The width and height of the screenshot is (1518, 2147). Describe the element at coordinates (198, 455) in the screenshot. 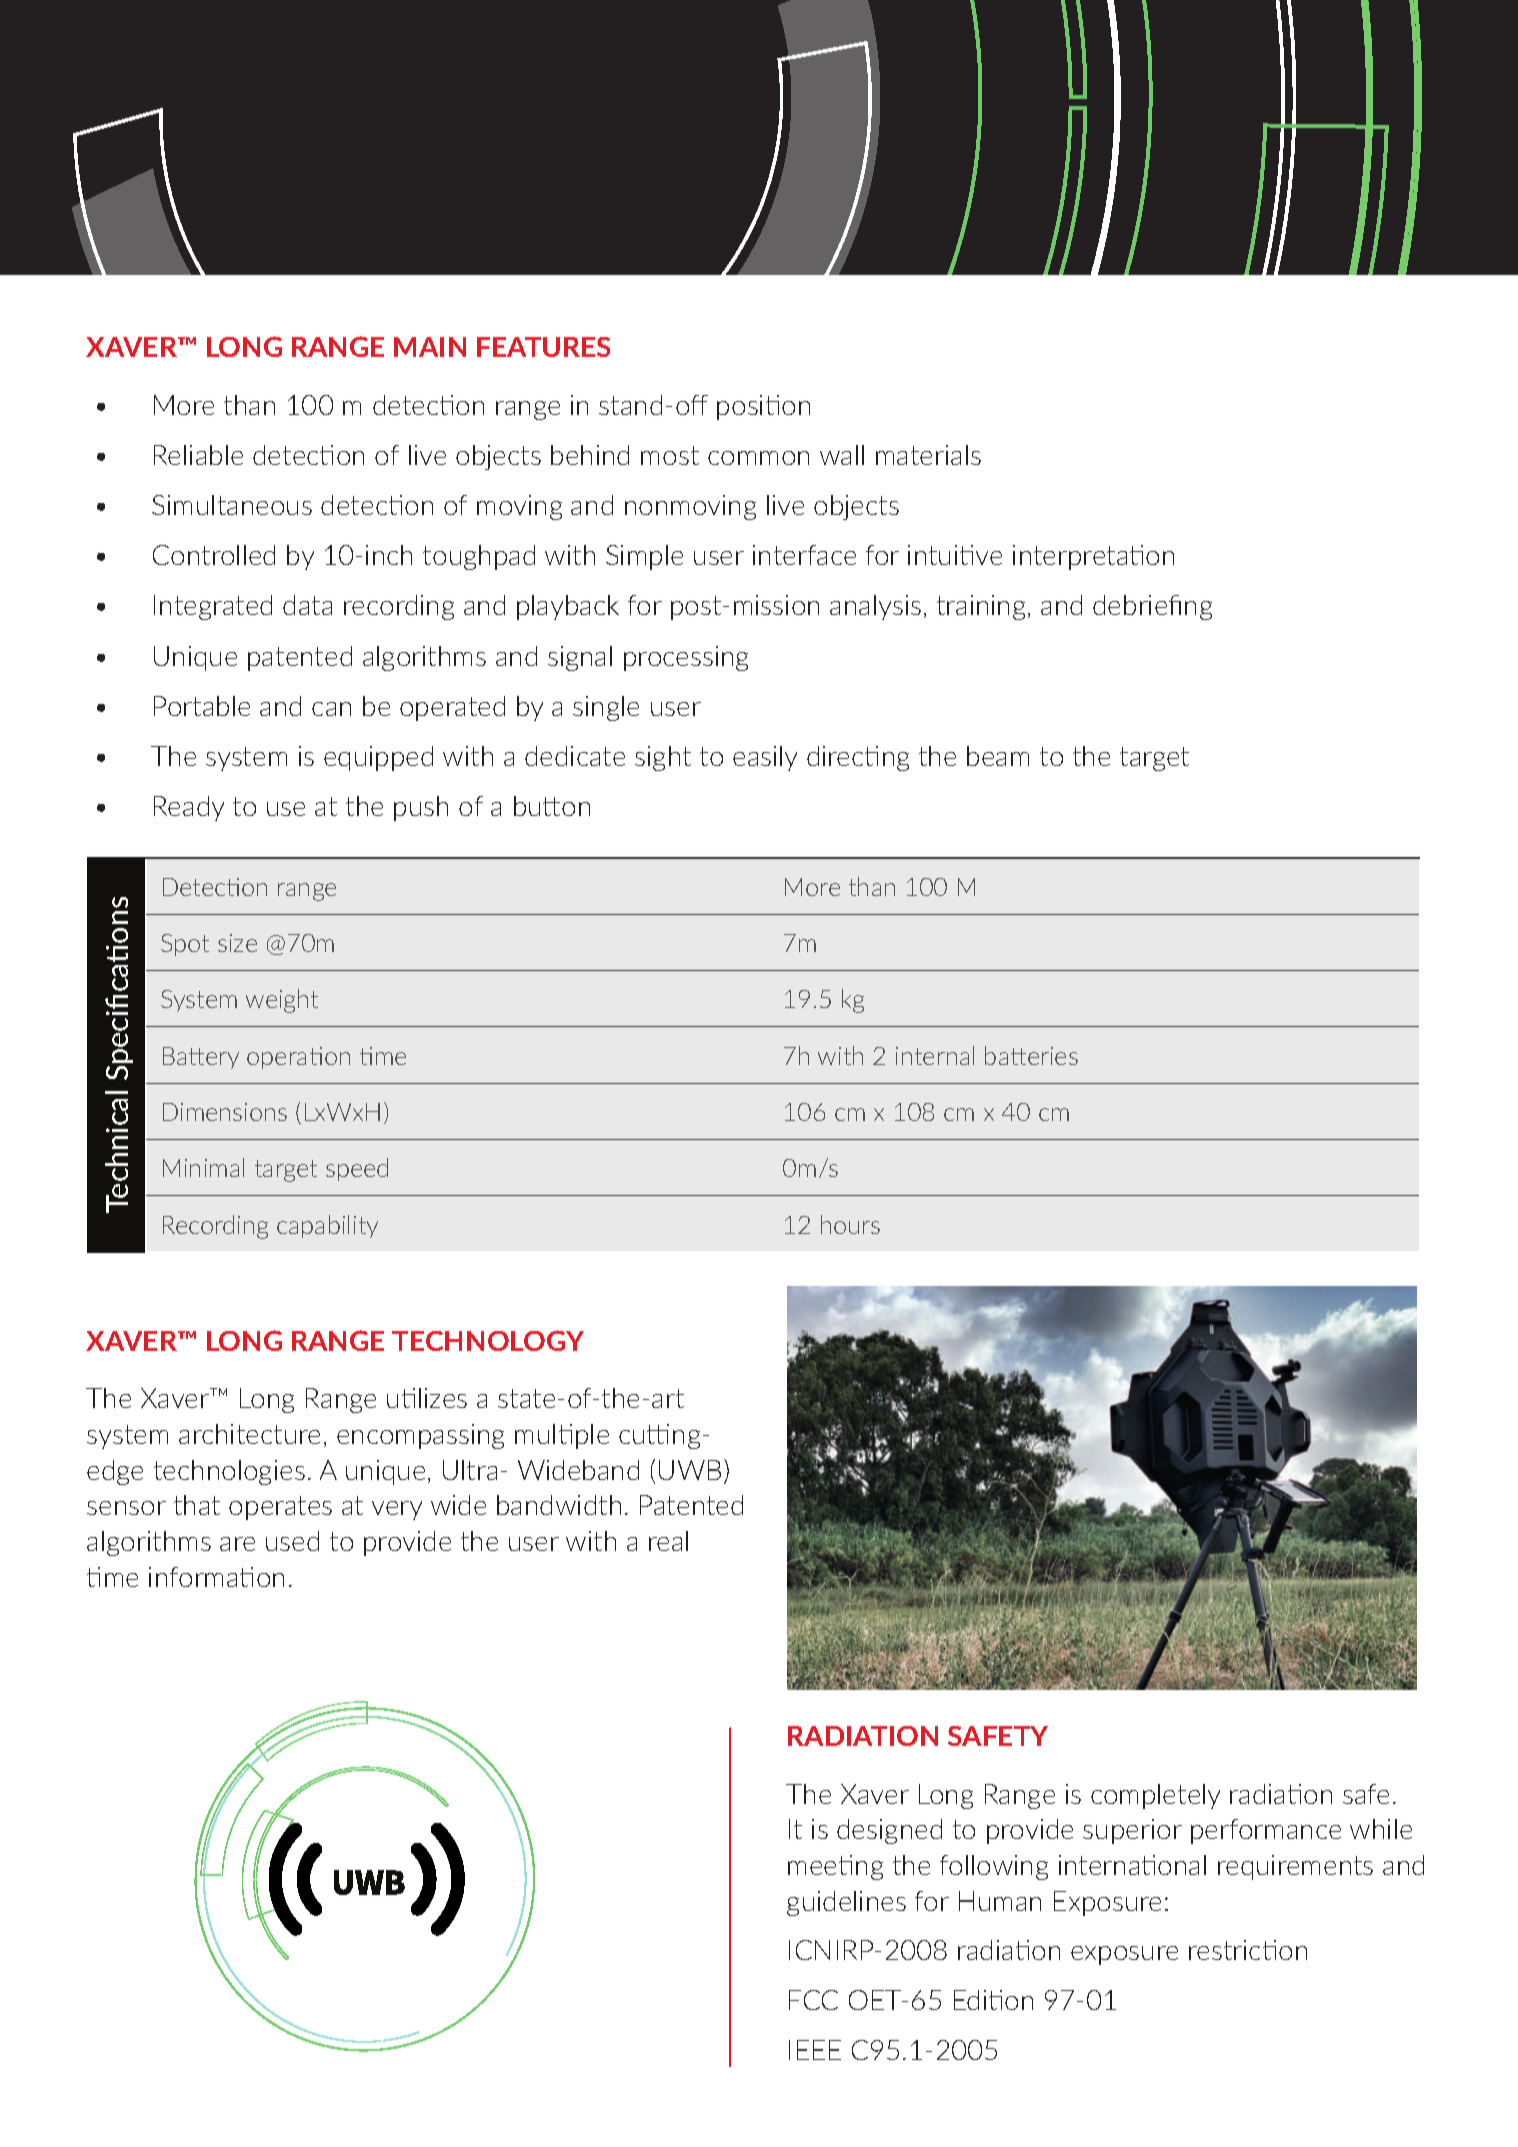

I see `Reliable` at that location.
